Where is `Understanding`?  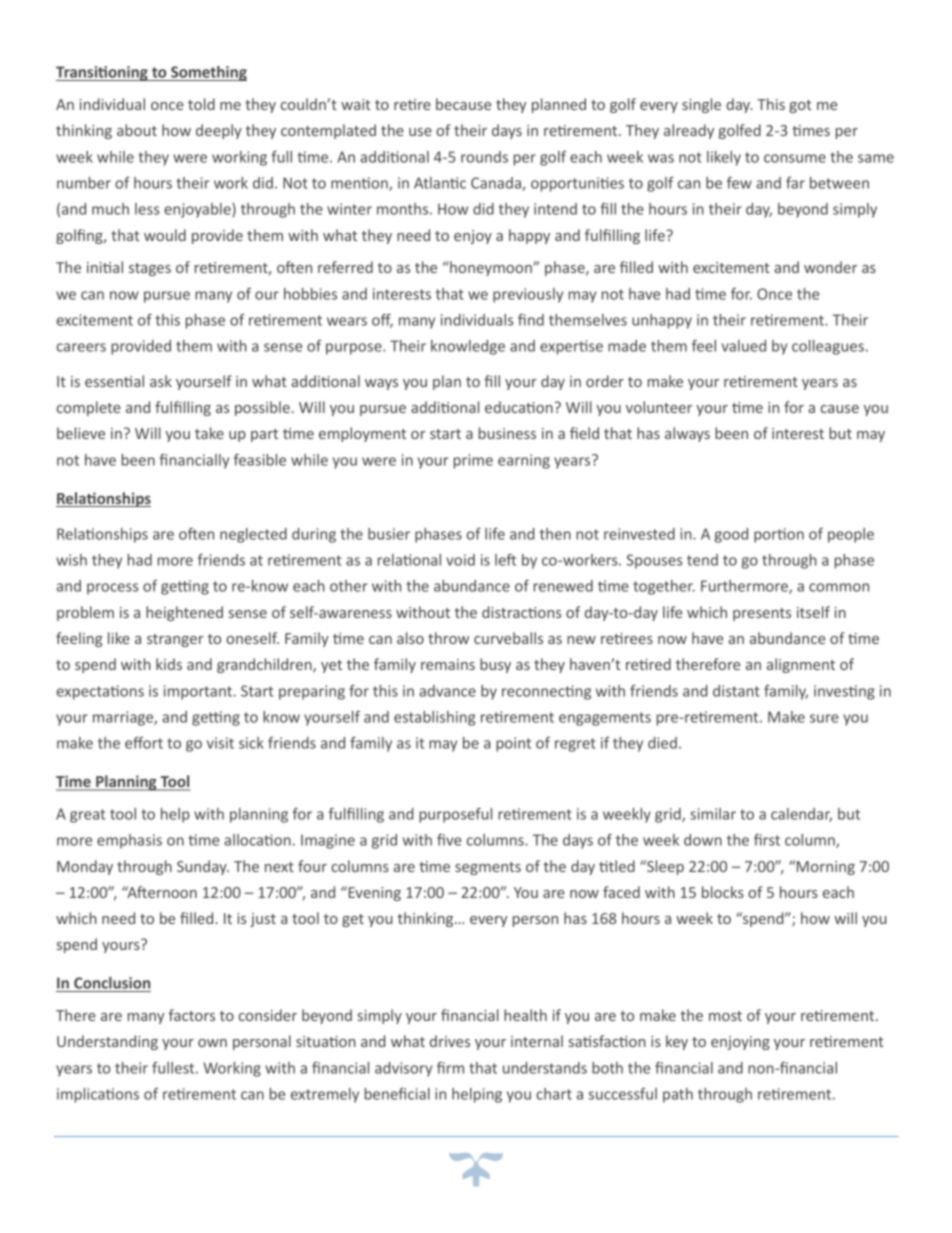
Understanding is located at coordinates (107, 1042).
